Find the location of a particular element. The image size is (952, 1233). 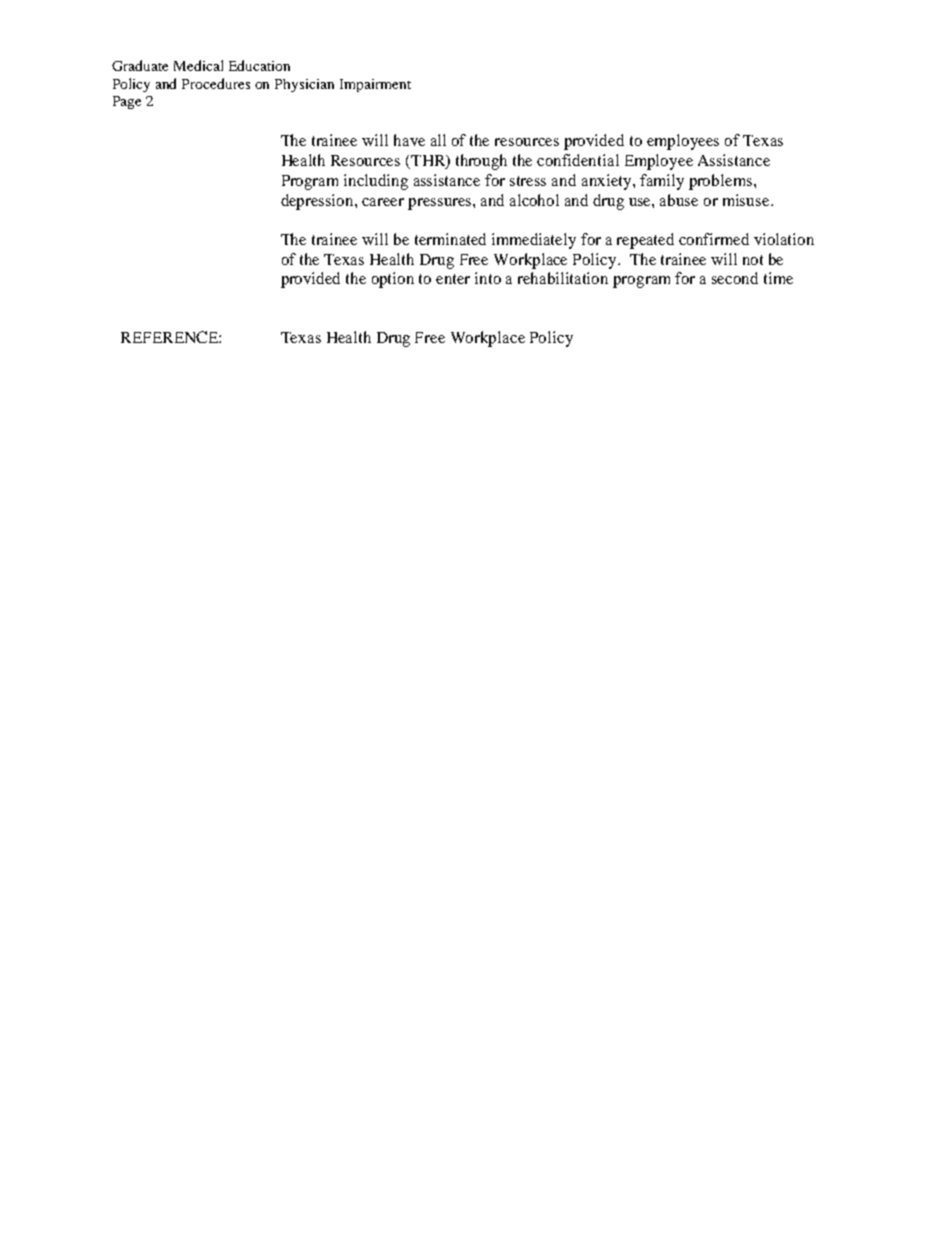

confidential is located at coordinates (578, 160).
